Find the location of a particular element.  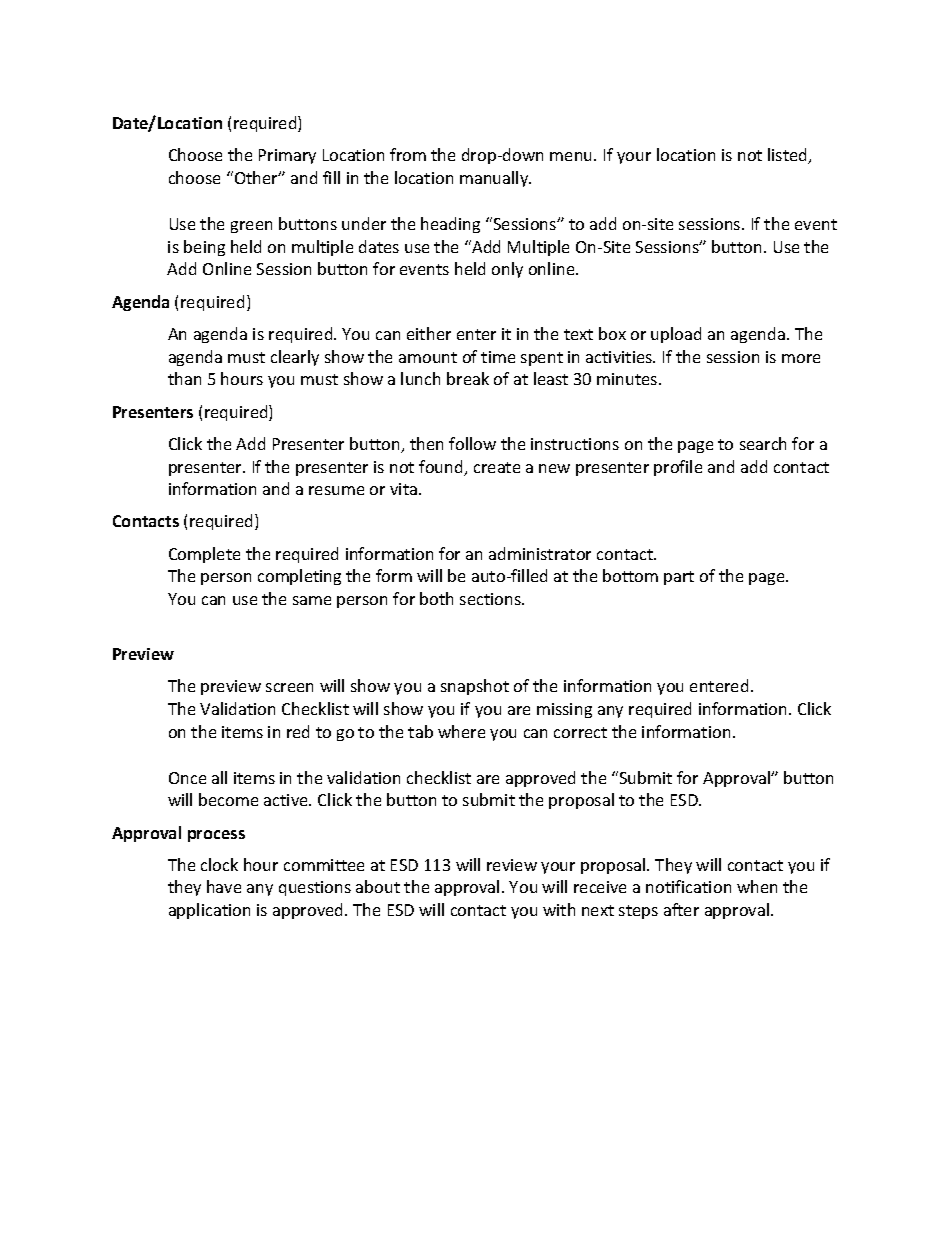

Complete is located at coordinates (204, 555).
